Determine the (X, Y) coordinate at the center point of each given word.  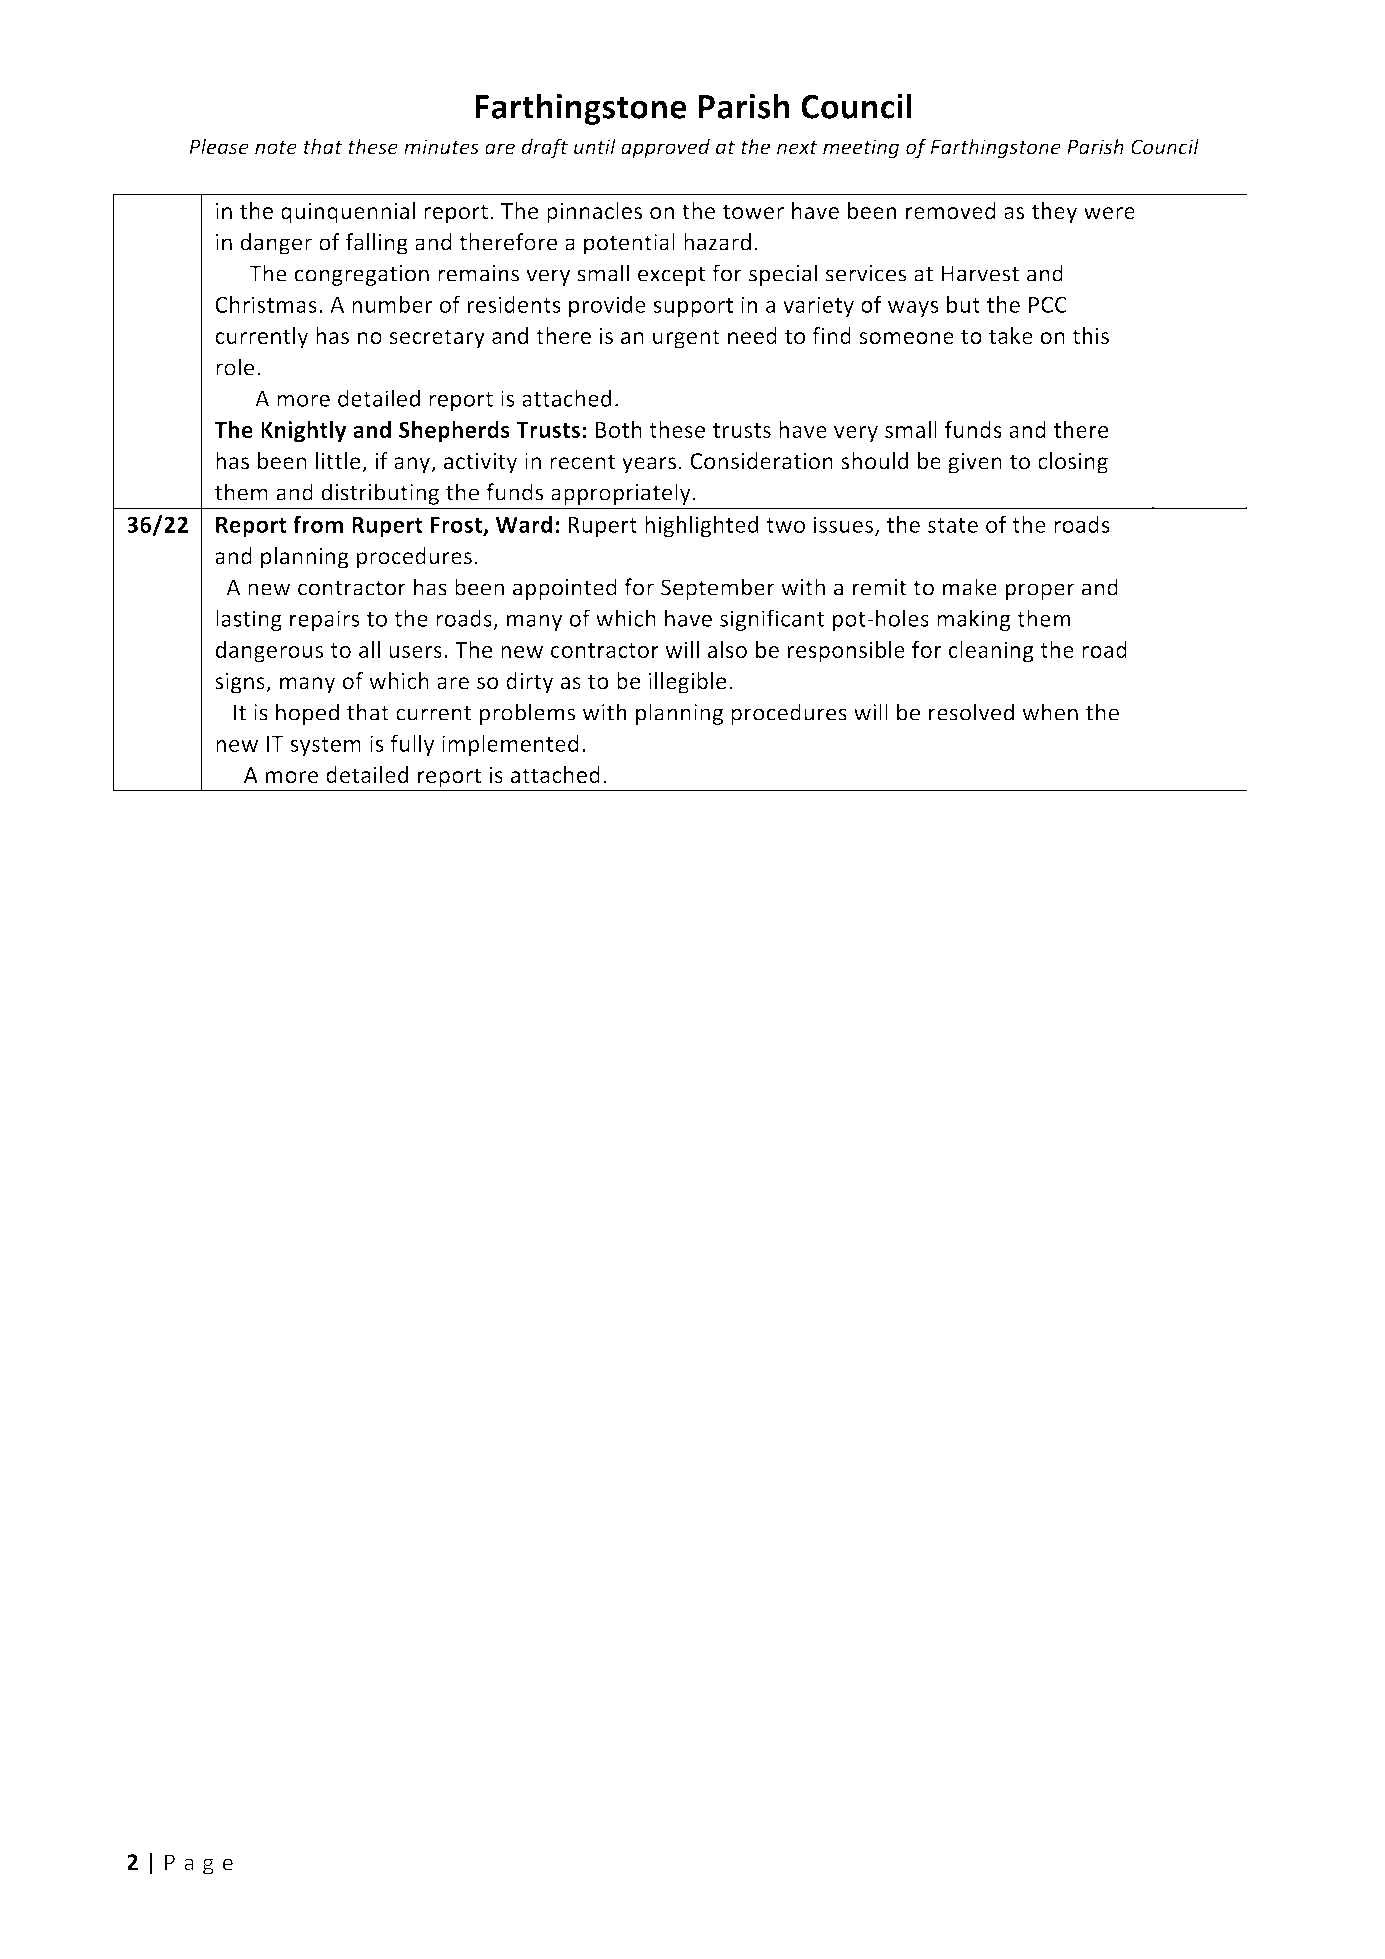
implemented (510, 745)
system (325, 746)
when (1050, 712)
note (276, 147)
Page (199, 1864)
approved (665, 148)
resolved (971, 712)
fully (412, 745)
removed (951, 210)
